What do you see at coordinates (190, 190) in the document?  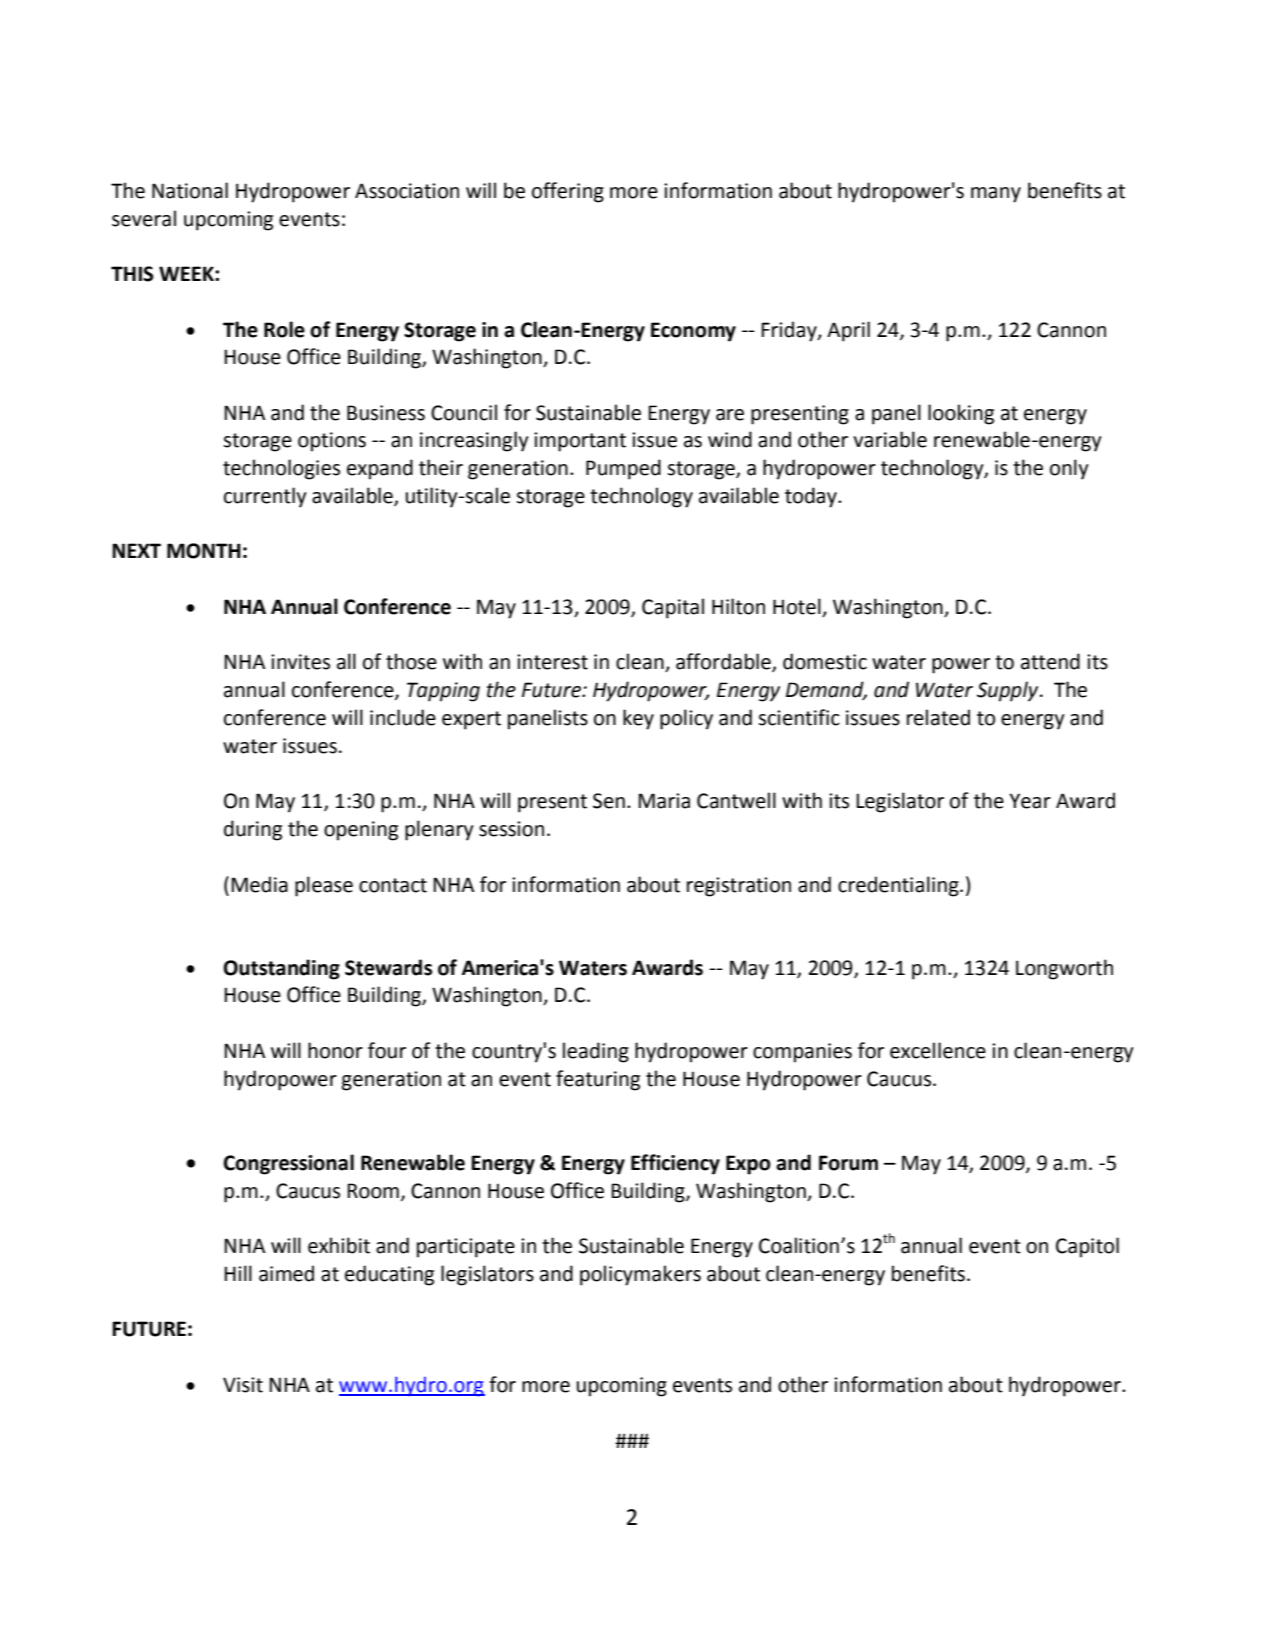 I see `National` at bounding box center [190, 190].
